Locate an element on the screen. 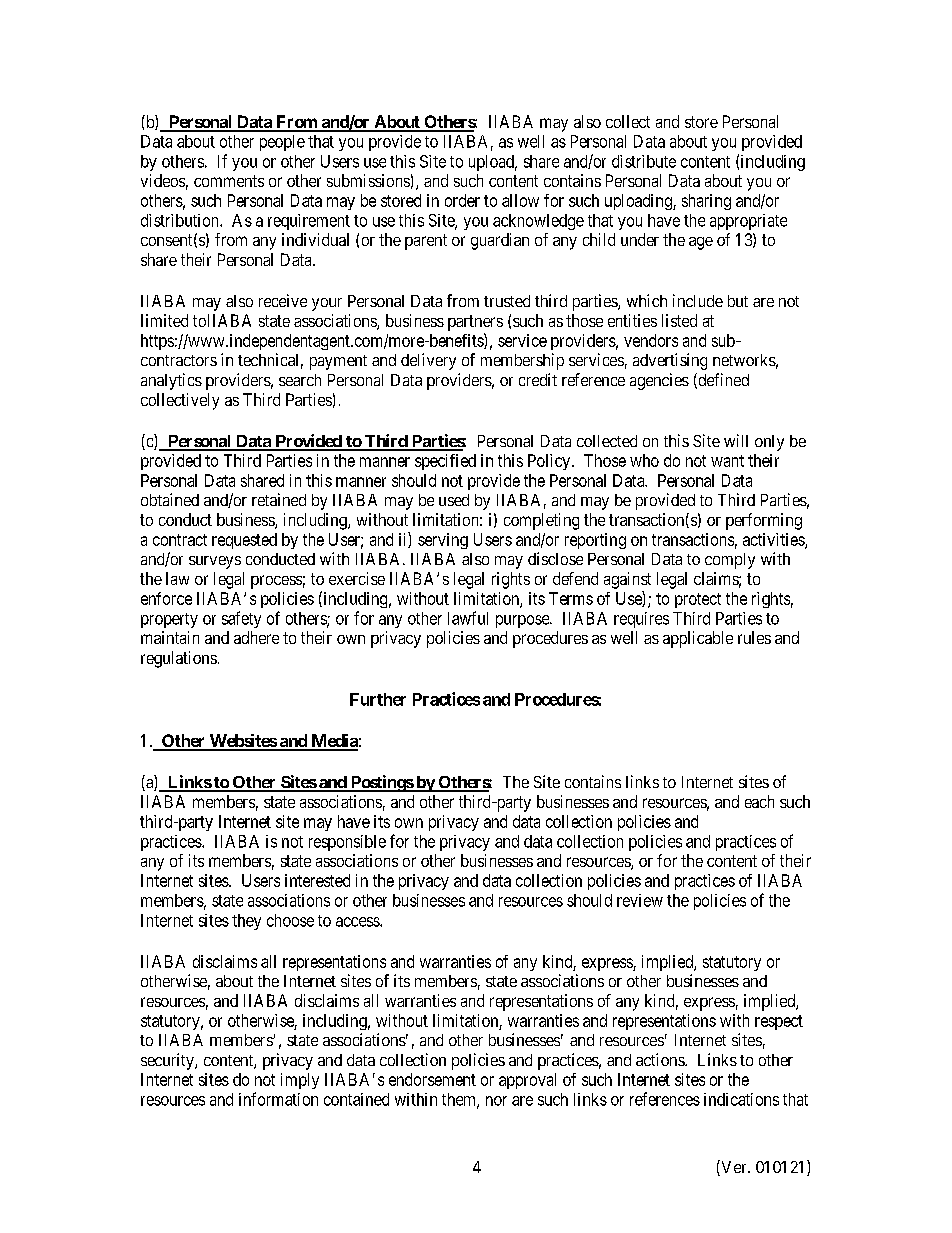  responsible is located at coordinates (347, 843).
